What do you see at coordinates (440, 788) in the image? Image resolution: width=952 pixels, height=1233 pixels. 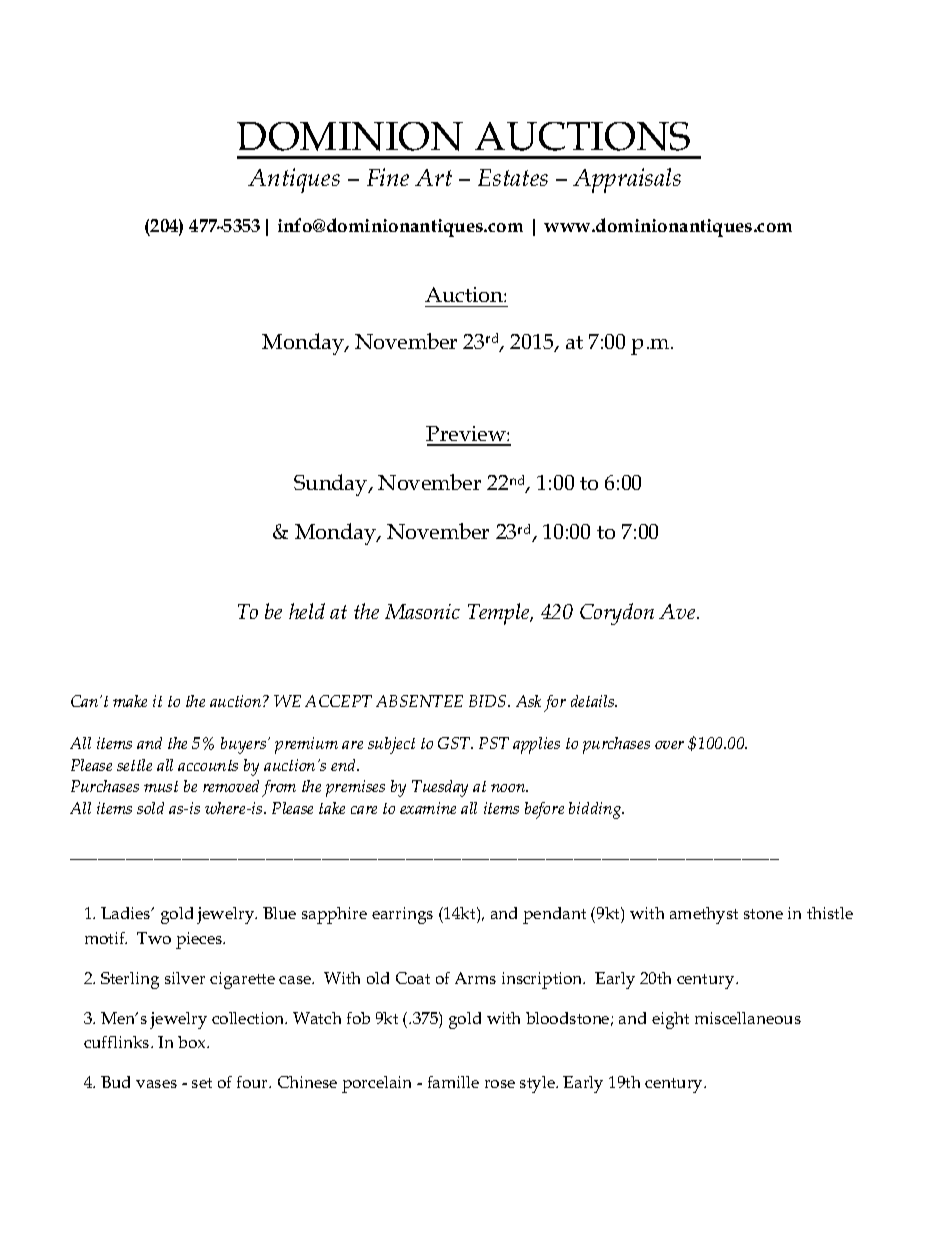 I see `Tuesday` at bounding box center [440, 788].
